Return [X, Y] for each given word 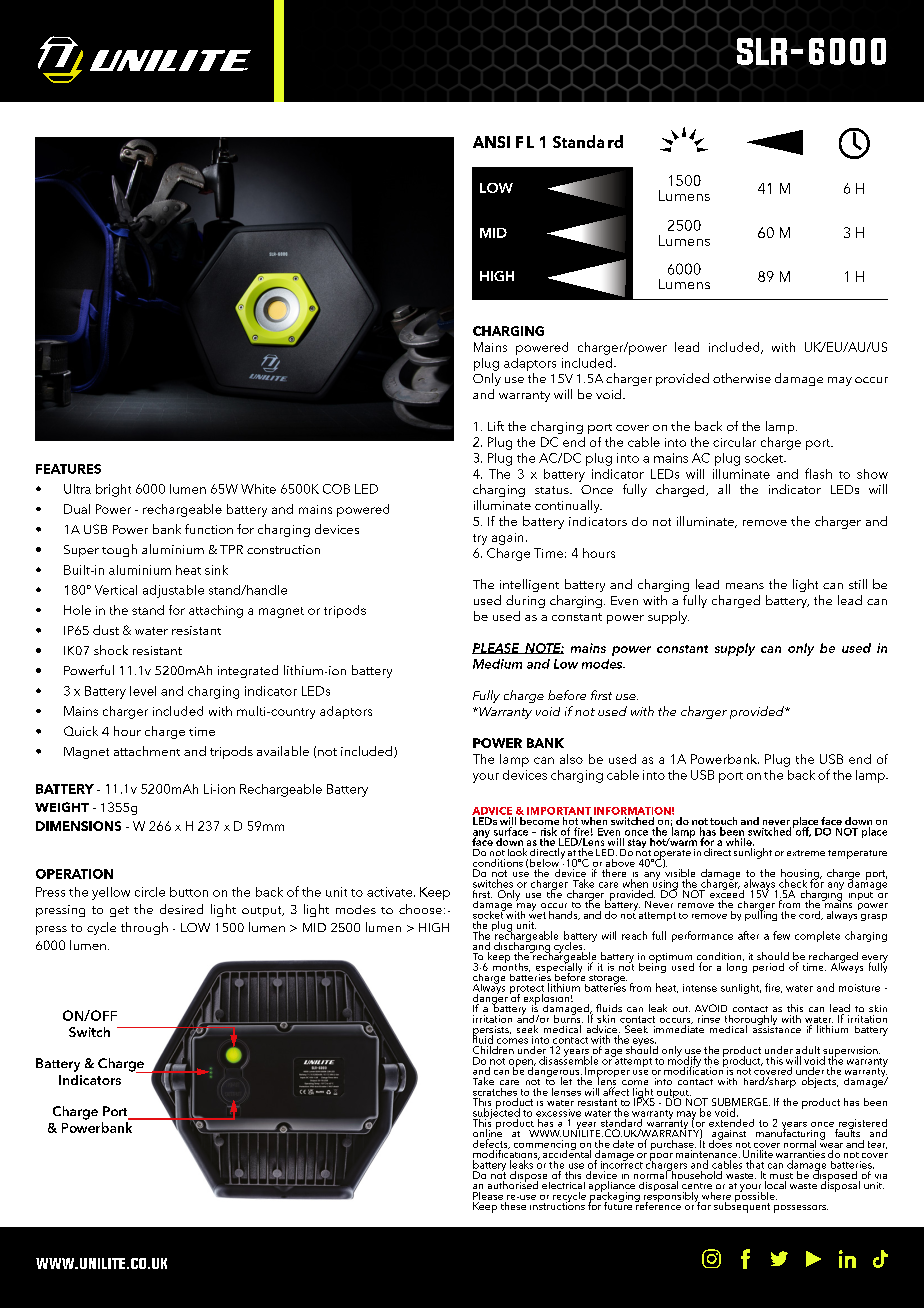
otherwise [742, 378]
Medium [497, 664]
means [745, 586]
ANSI [491, 142]
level [143, 691]
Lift [496, 426]
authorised [513, 1184]
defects [491, 1144]
